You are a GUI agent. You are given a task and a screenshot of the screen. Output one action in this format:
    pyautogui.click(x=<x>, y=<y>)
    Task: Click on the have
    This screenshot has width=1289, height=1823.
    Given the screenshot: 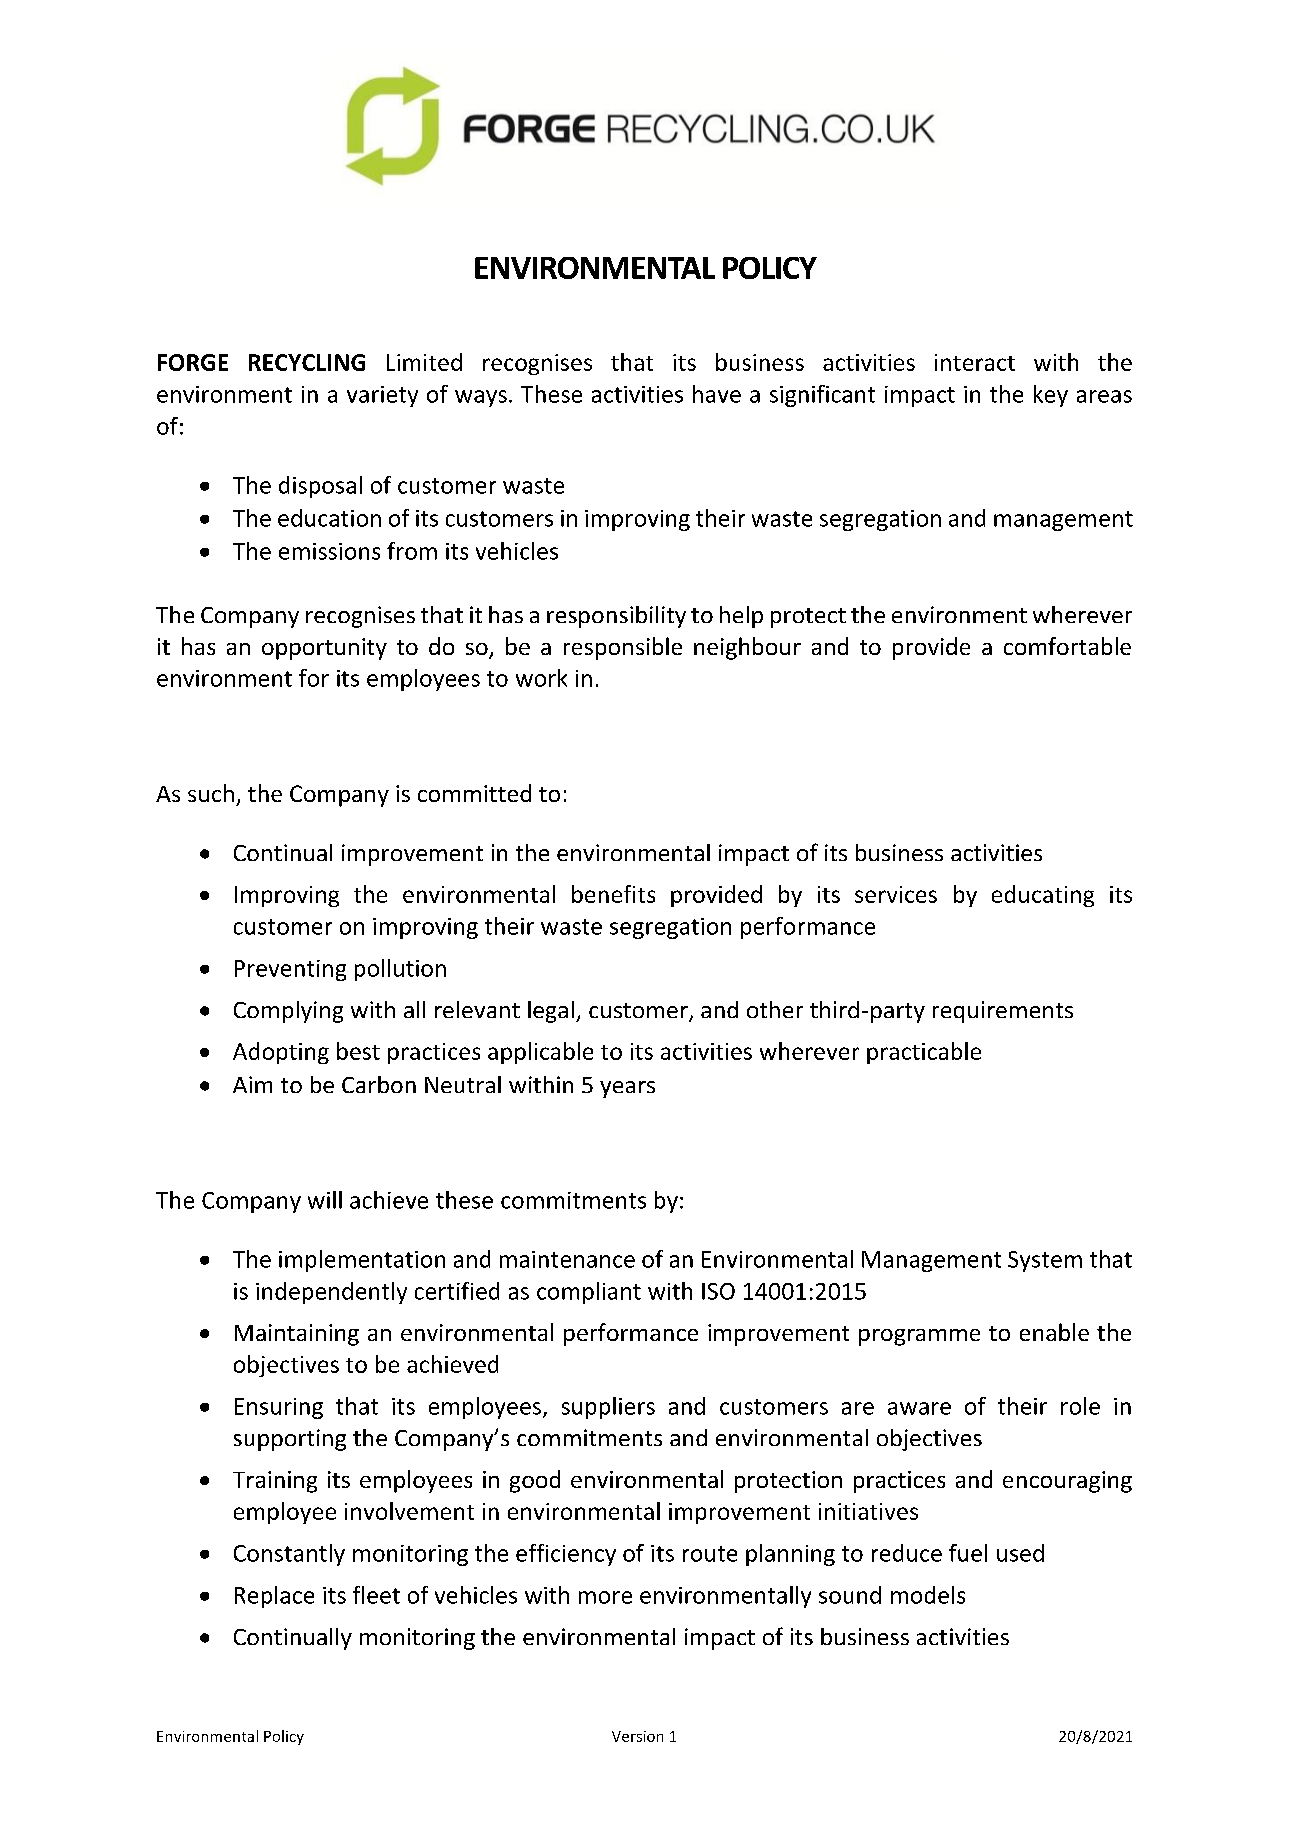 What is the action you would take?
    pyautogui.click(x=717, y=394)
